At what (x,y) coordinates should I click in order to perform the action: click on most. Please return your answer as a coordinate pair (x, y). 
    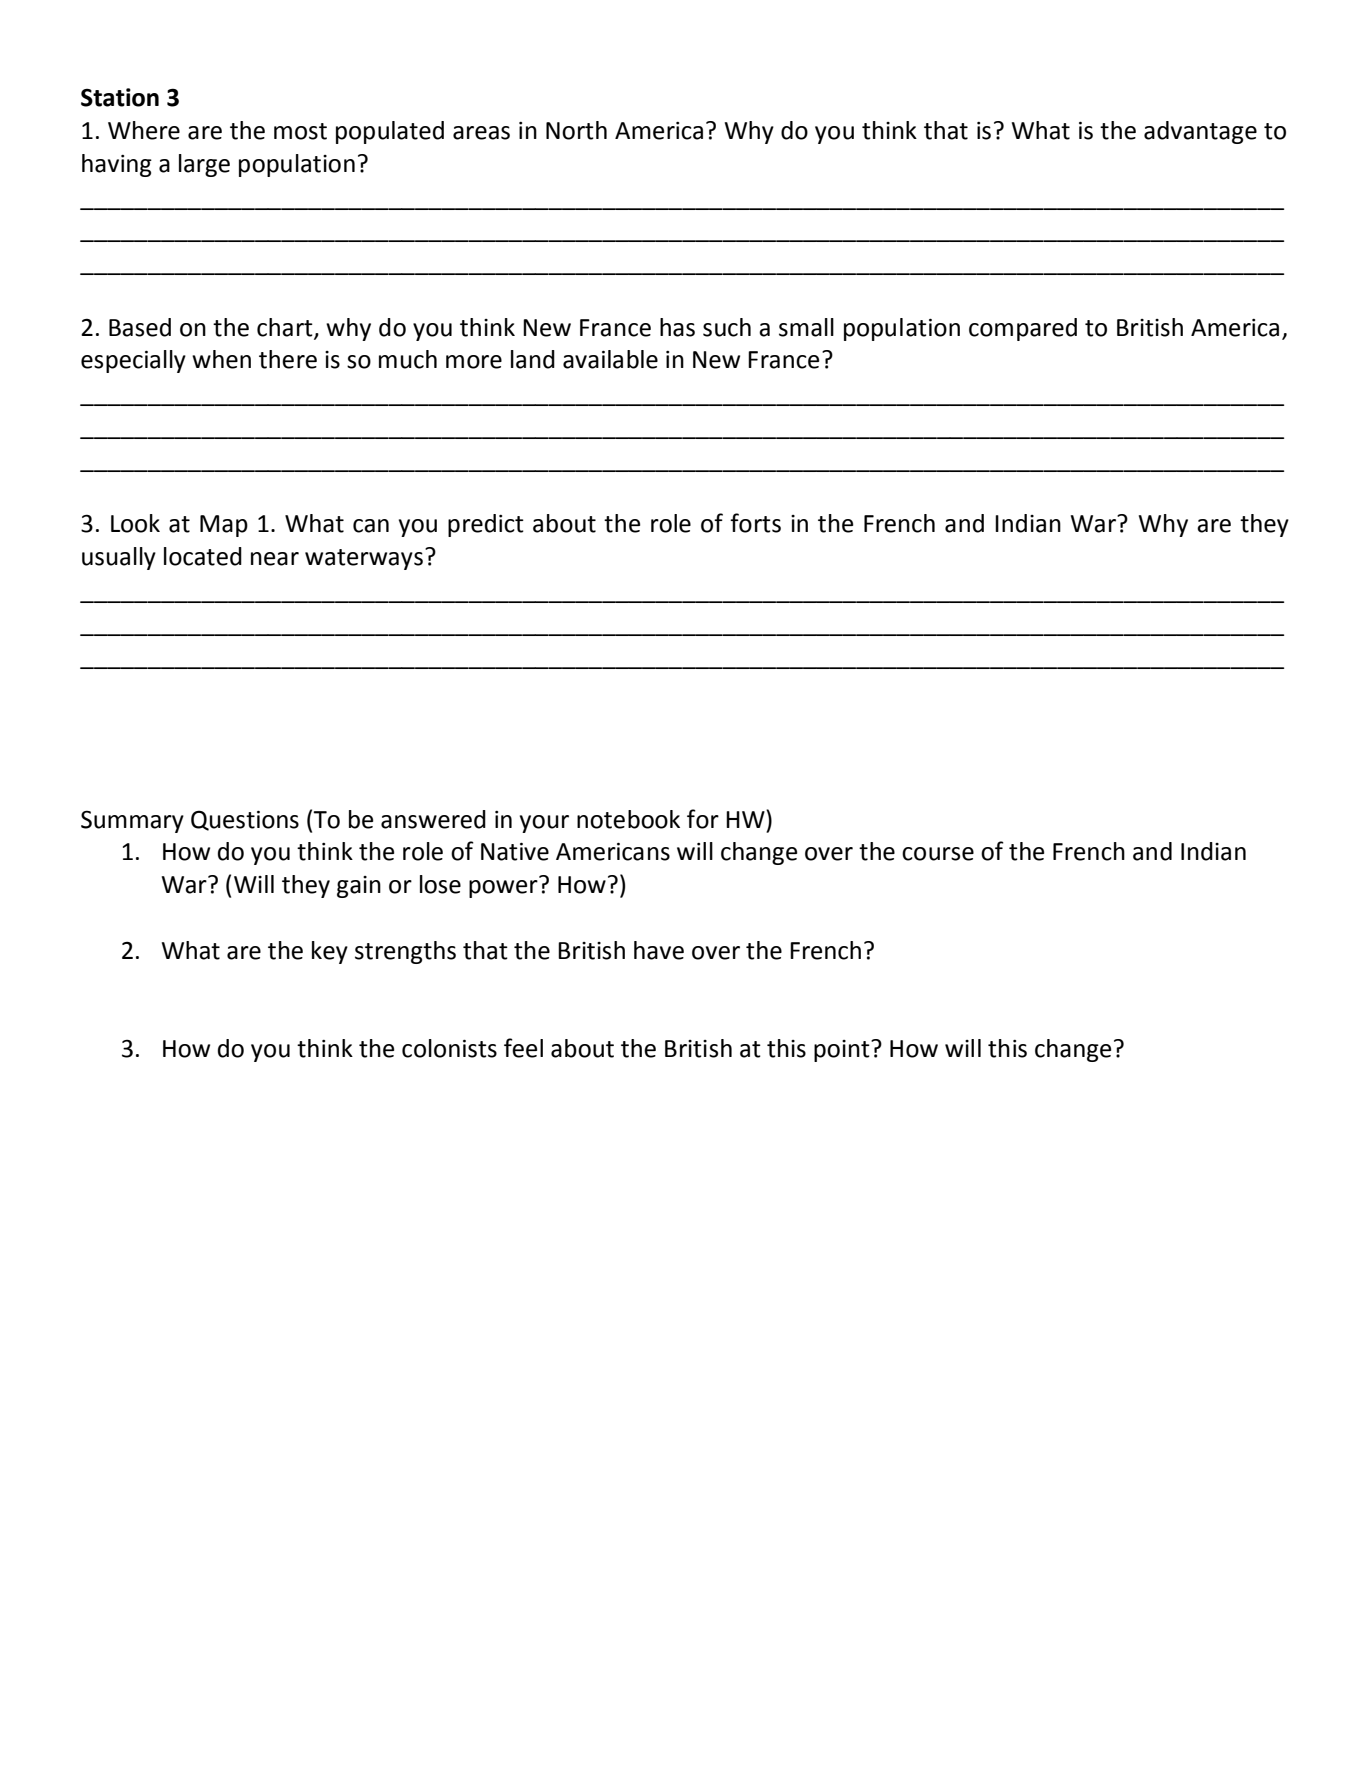
    Looking at the image, I should click on (300, 131).
